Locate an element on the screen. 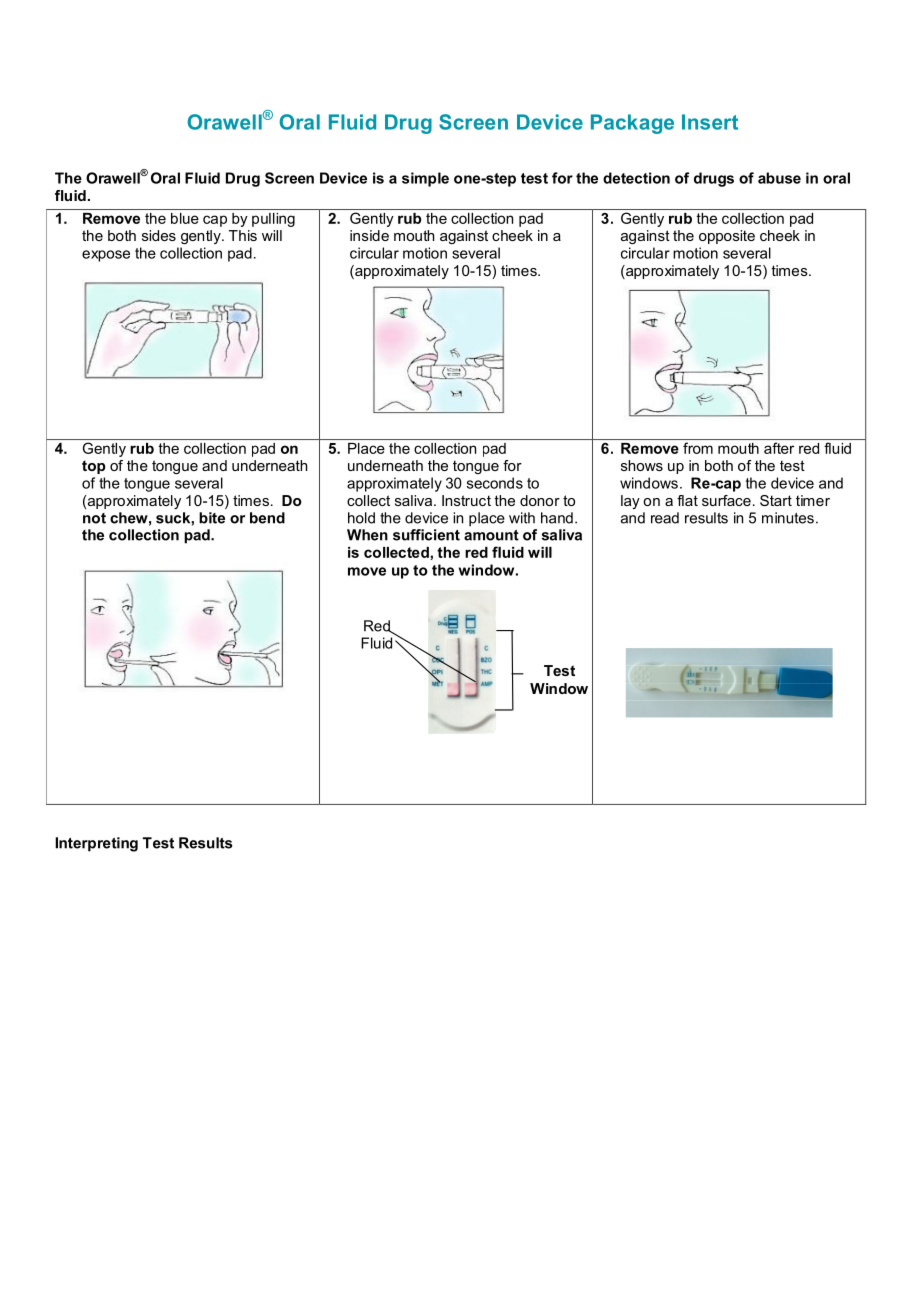  Insert is located at coordinates (710, 122).
